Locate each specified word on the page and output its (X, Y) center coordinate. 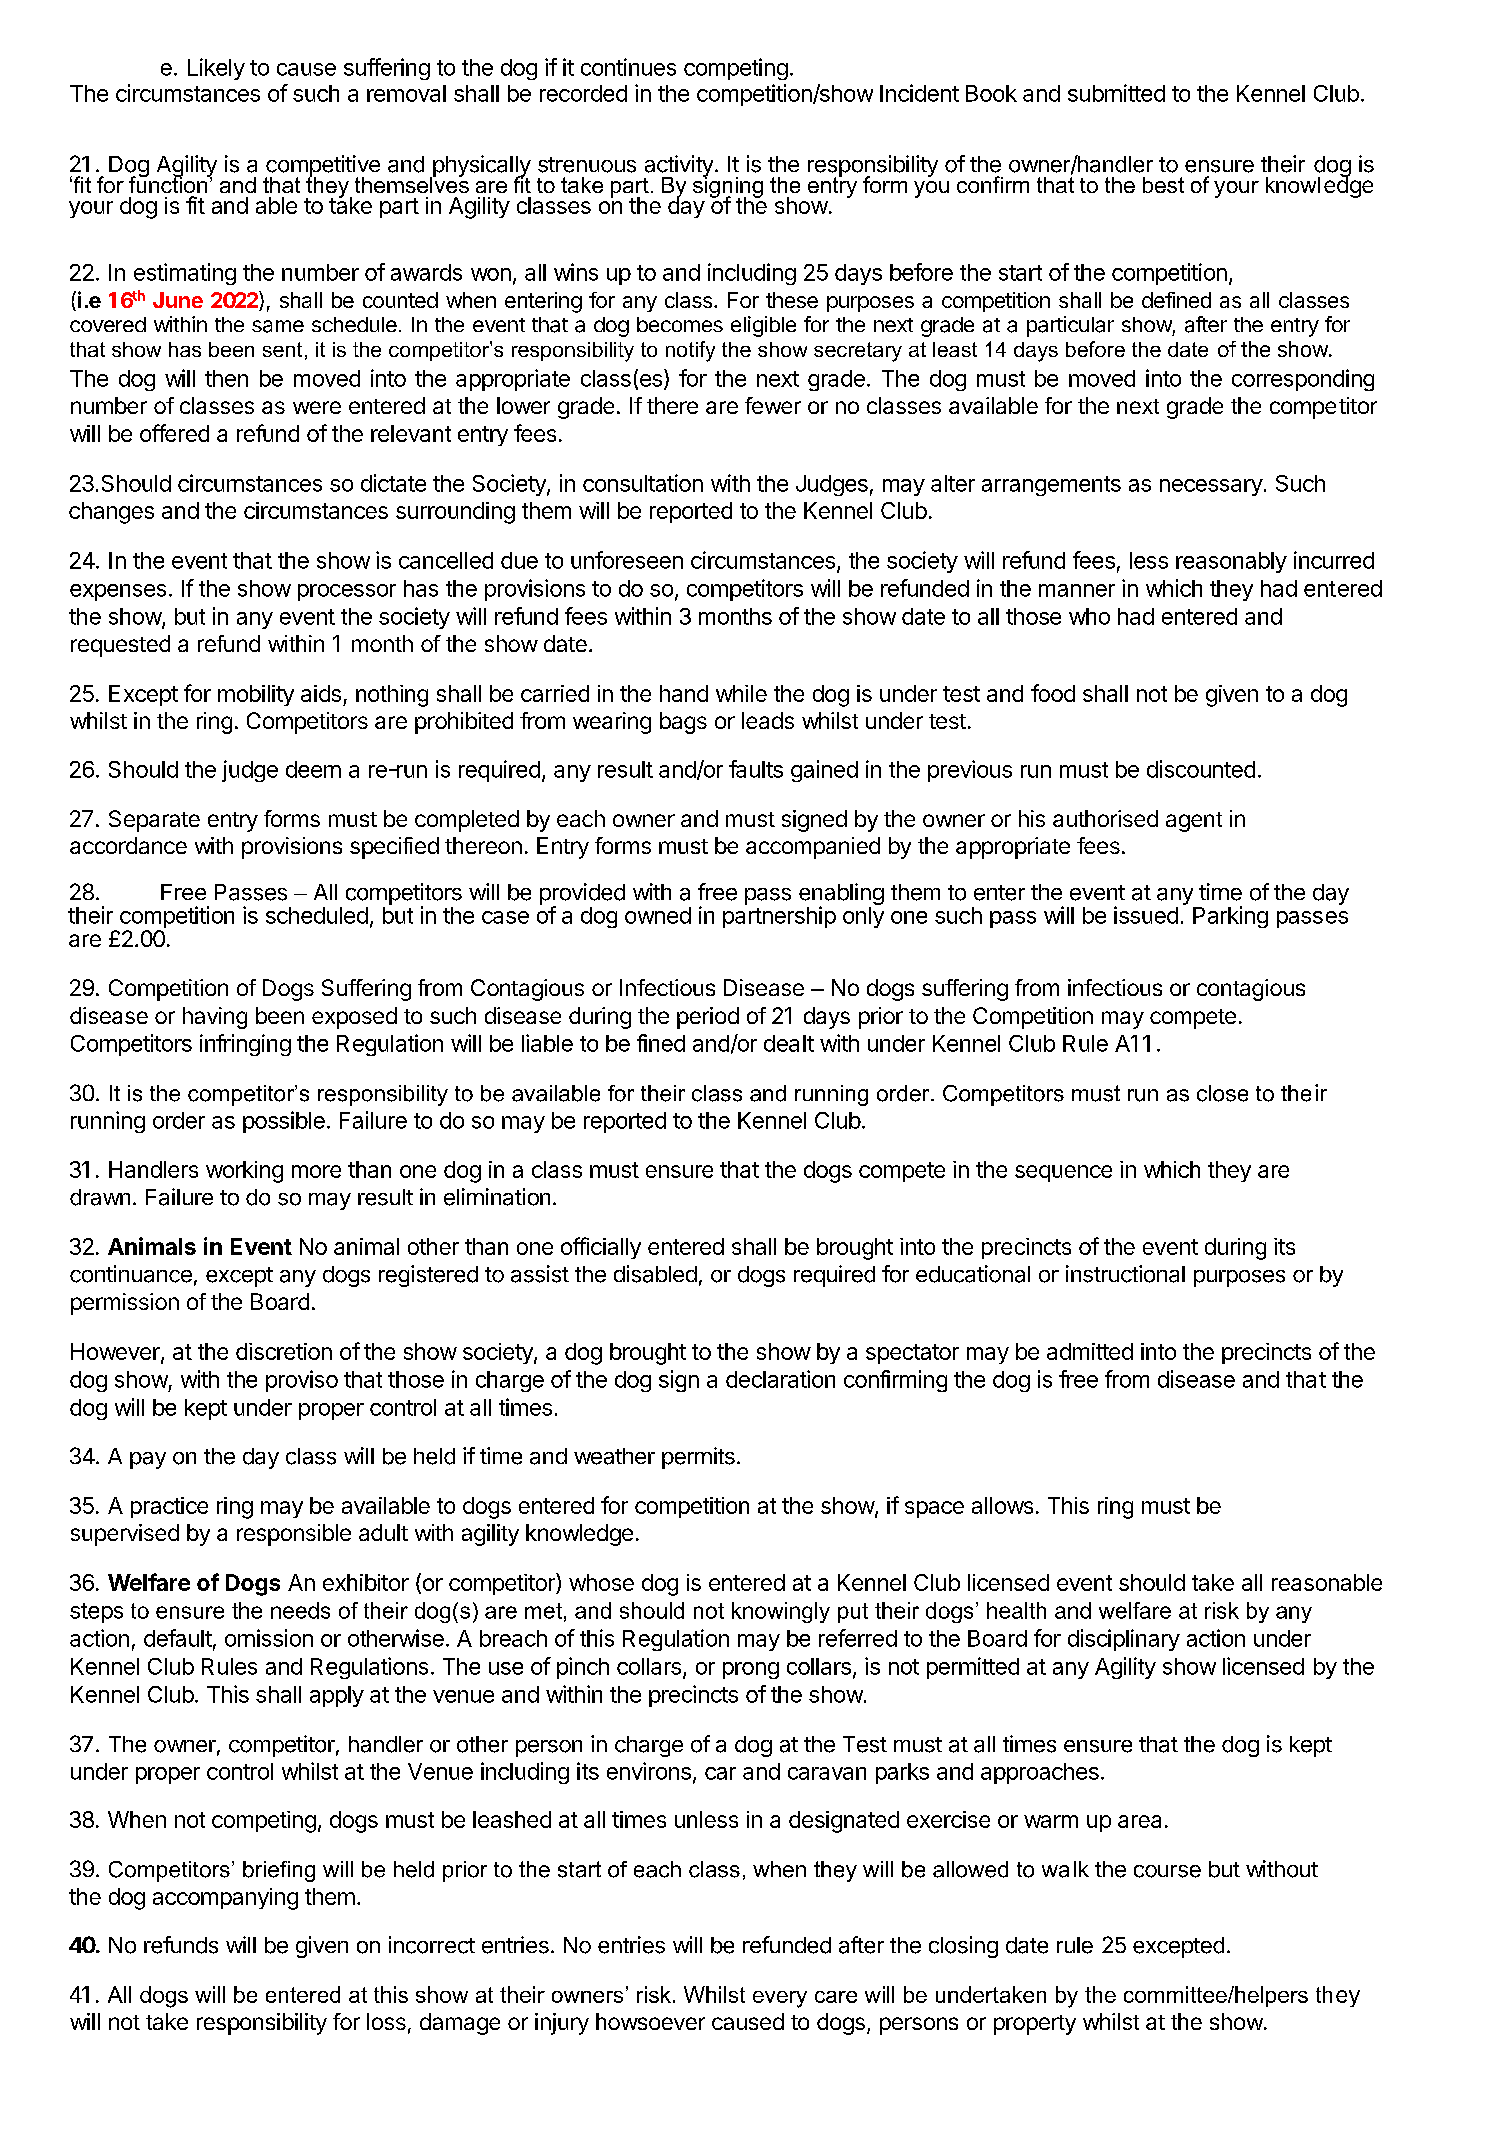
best (1163, 185)
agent (1194, 822)
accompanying (225, 1899)
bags (683, 723)
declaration (780, 1379)
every (780, 1999)
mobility (256, 695)
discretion (284, 1351)
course (1167, 1871)
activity (678, 167)
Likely (216, 69)
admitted (1090, 1351)
